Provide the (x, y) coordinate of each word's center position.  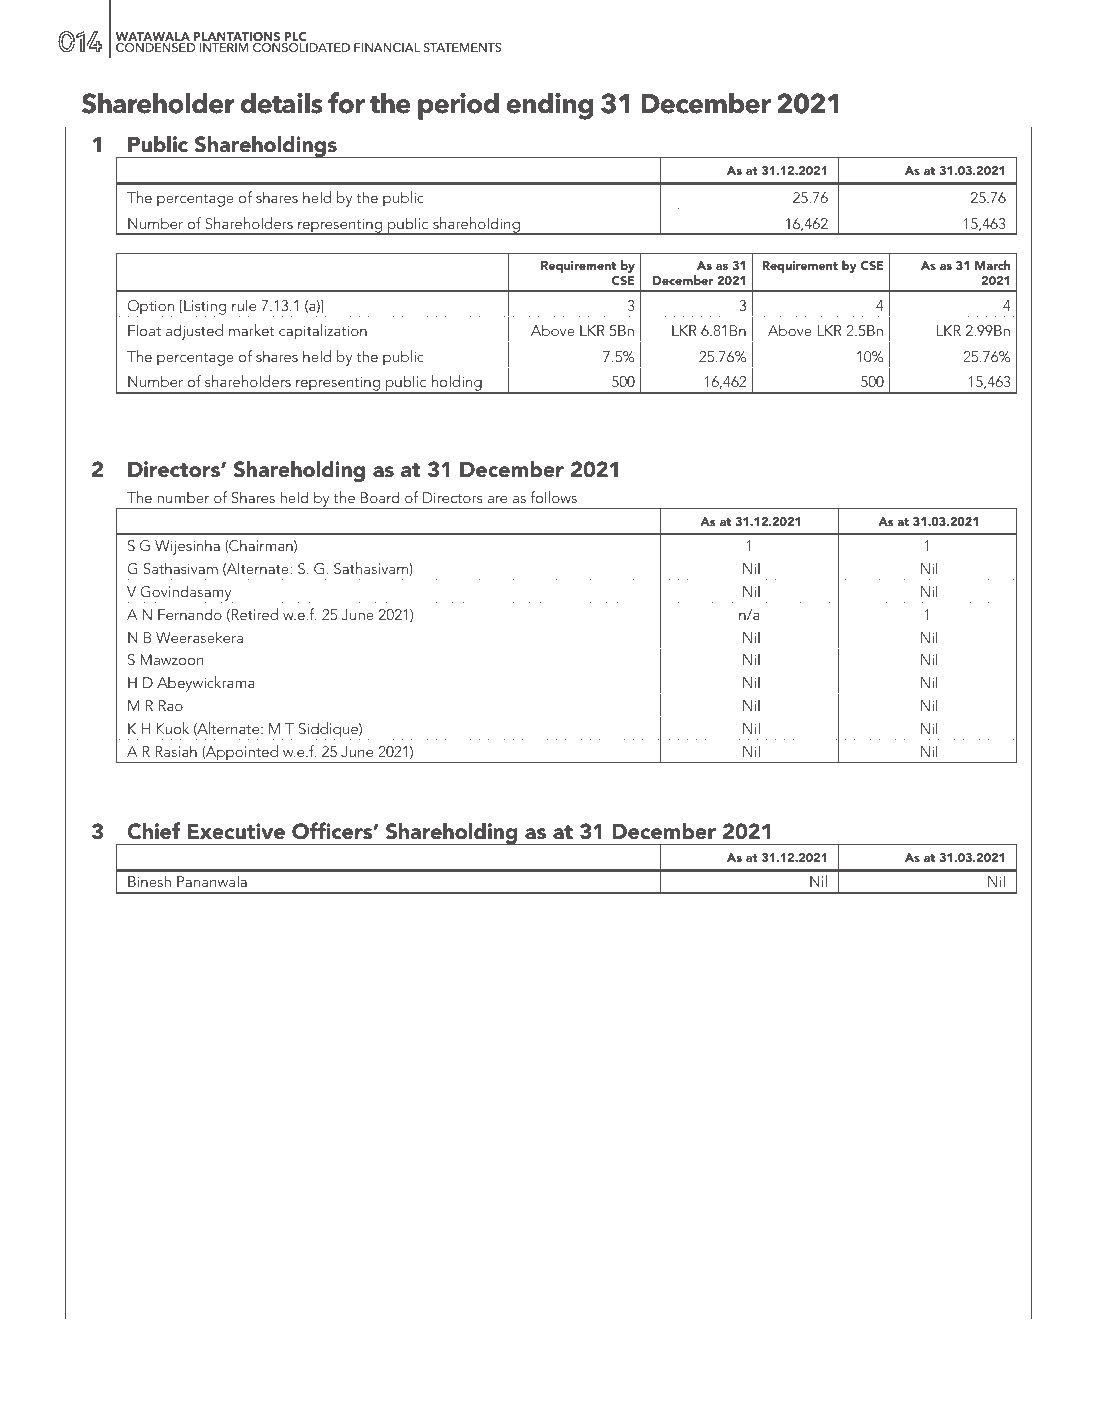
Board (380, 497)
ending (550, 106)
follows (554, 497)
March (993, 265)
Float (144, 330)
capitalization (324, 333)
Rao (171, 705)
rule (244, 305)
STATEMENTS (462, 47)
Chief (153, 831)
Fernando (190, 614)
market (251, 330)
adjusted (195, 333)
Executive (236, 831)
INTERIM (224, 47)
